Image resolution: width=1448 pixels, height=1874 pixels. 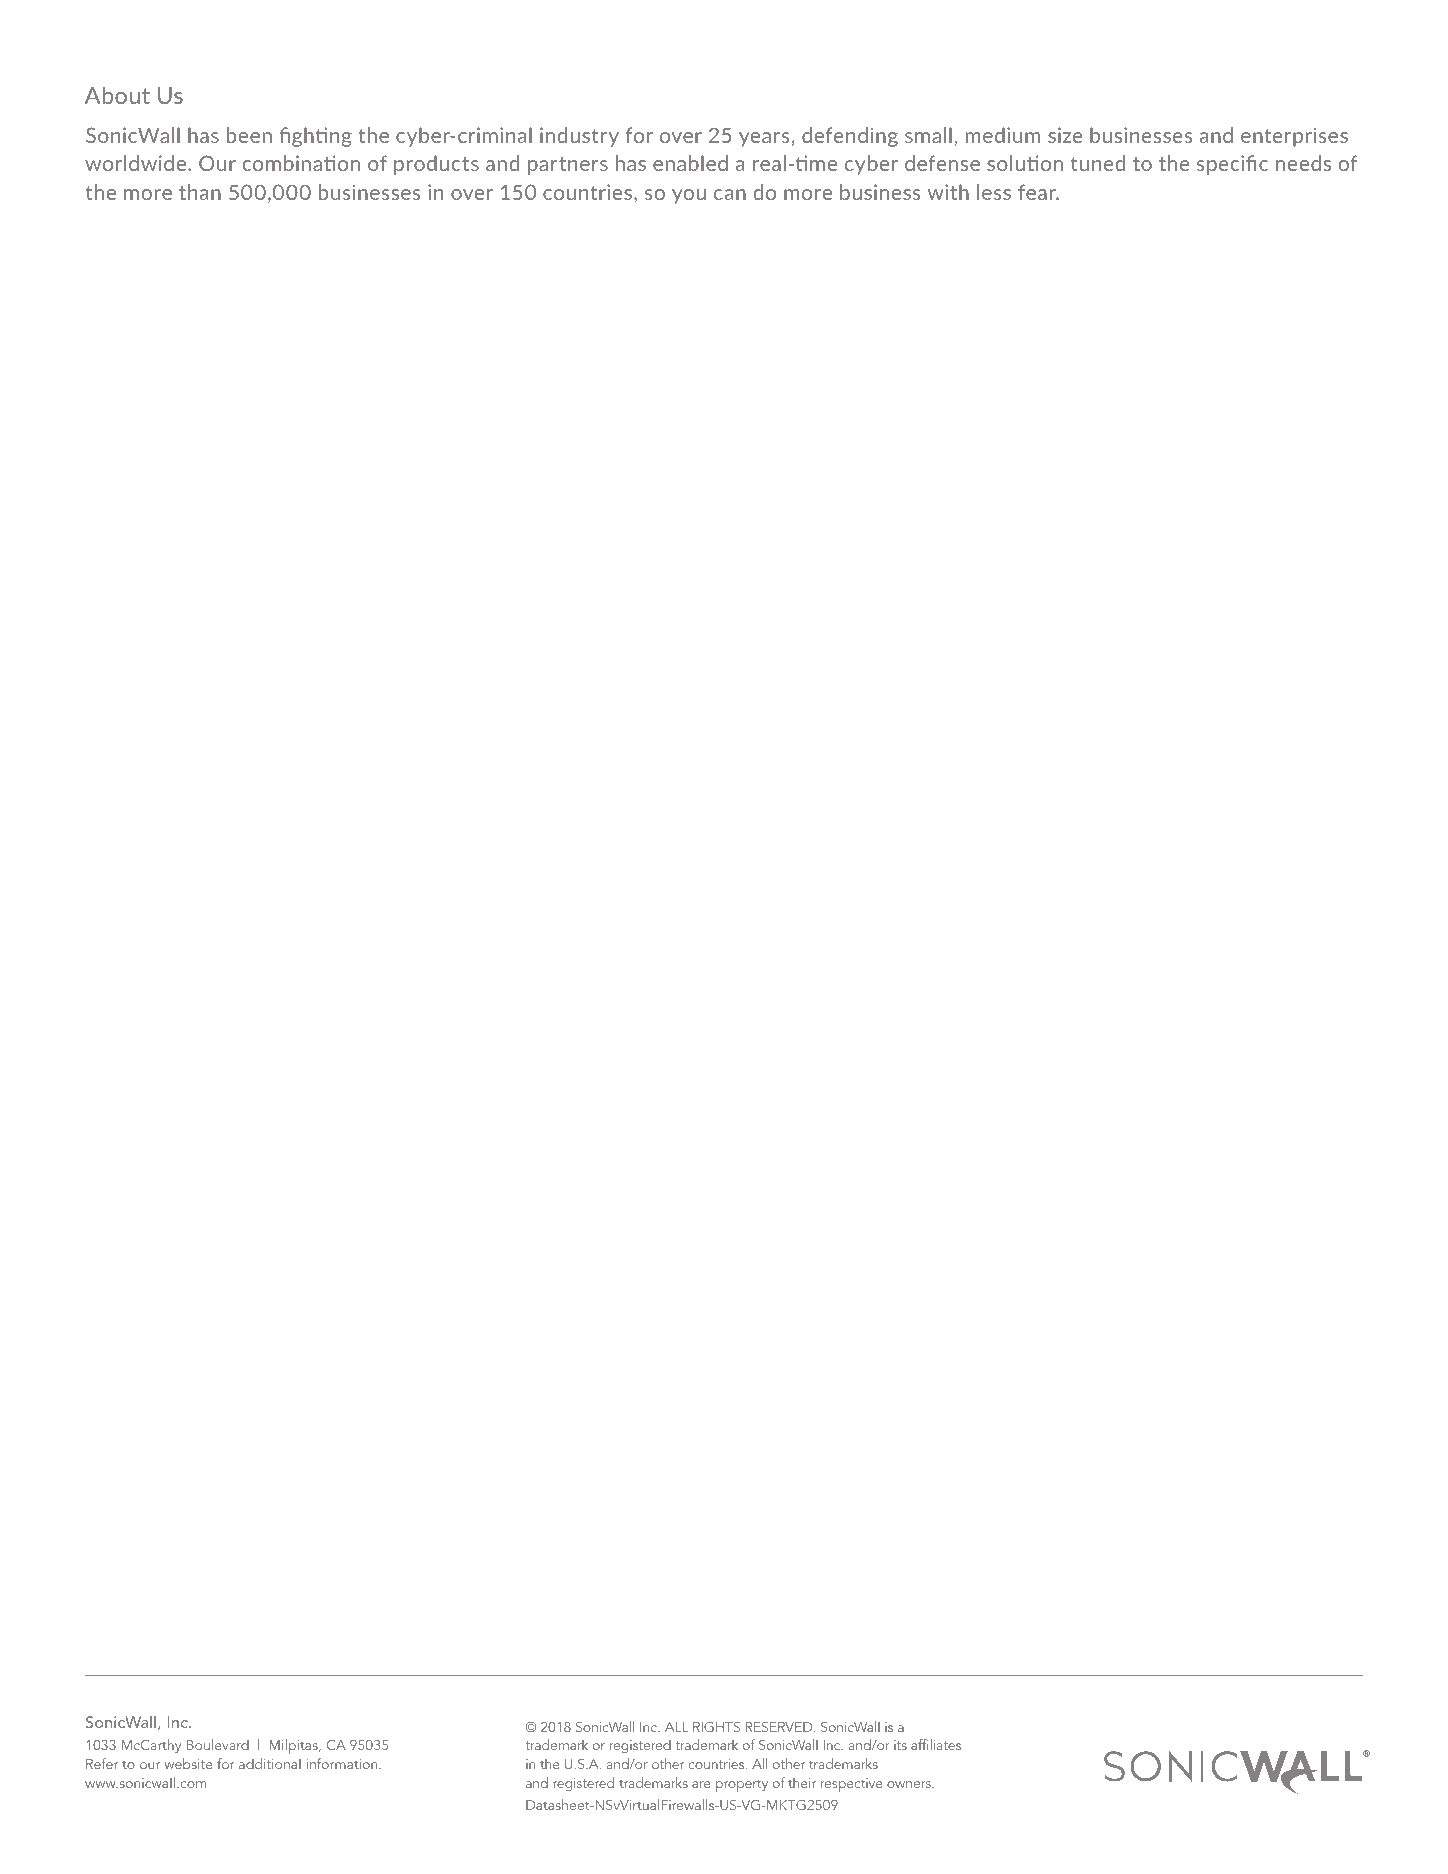 What do you see at coordinates (689, 196) in the screenshot?
I see `you` at bounding box center [689, 196].
